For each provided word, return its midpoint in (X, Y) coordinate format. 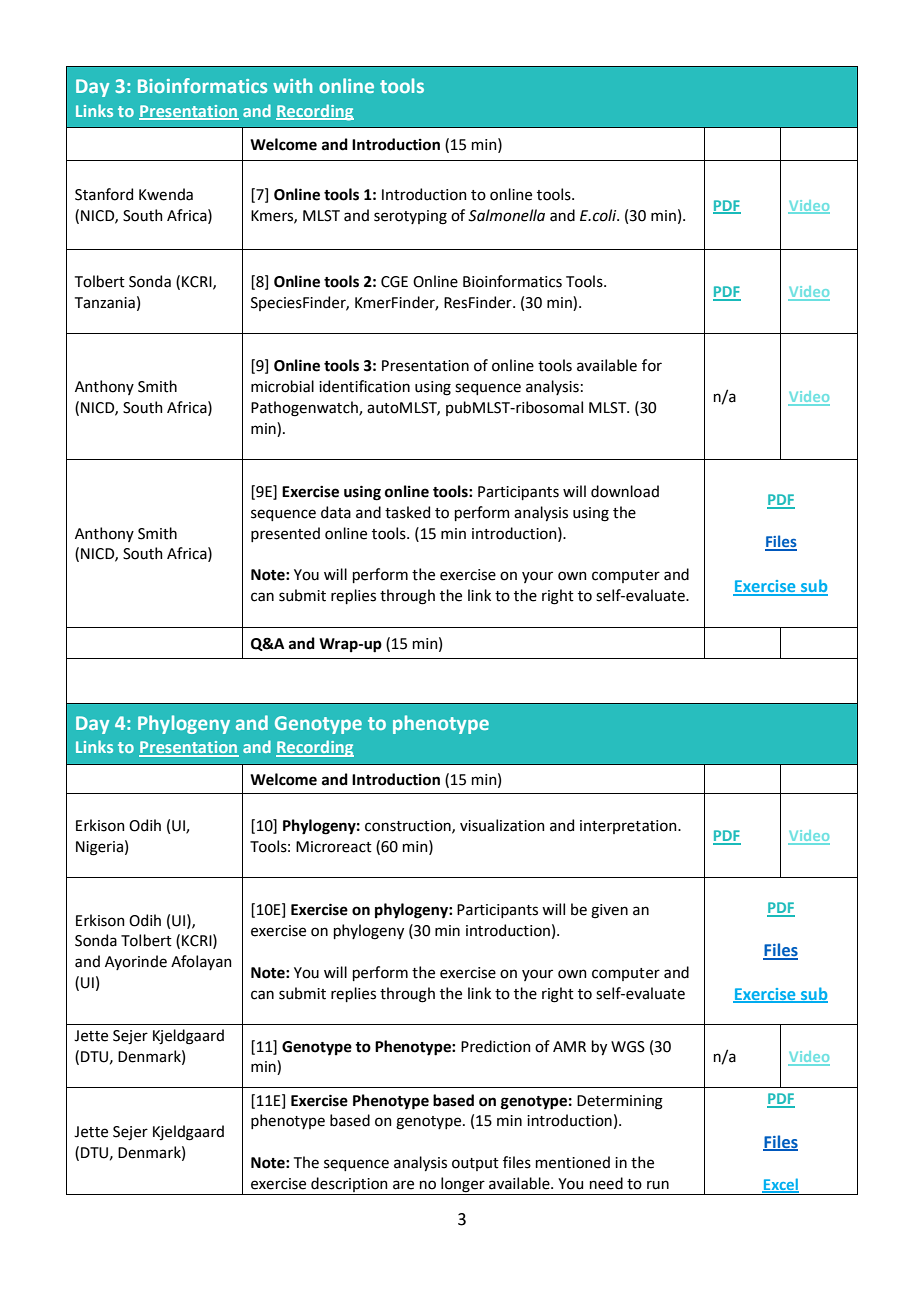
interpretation (629, 827)
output (475, 1164)
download (625, 491)
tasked (407, 512)
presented (285, 534)
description (349, 1184)
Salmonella (506, 215)
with (292, 85)
